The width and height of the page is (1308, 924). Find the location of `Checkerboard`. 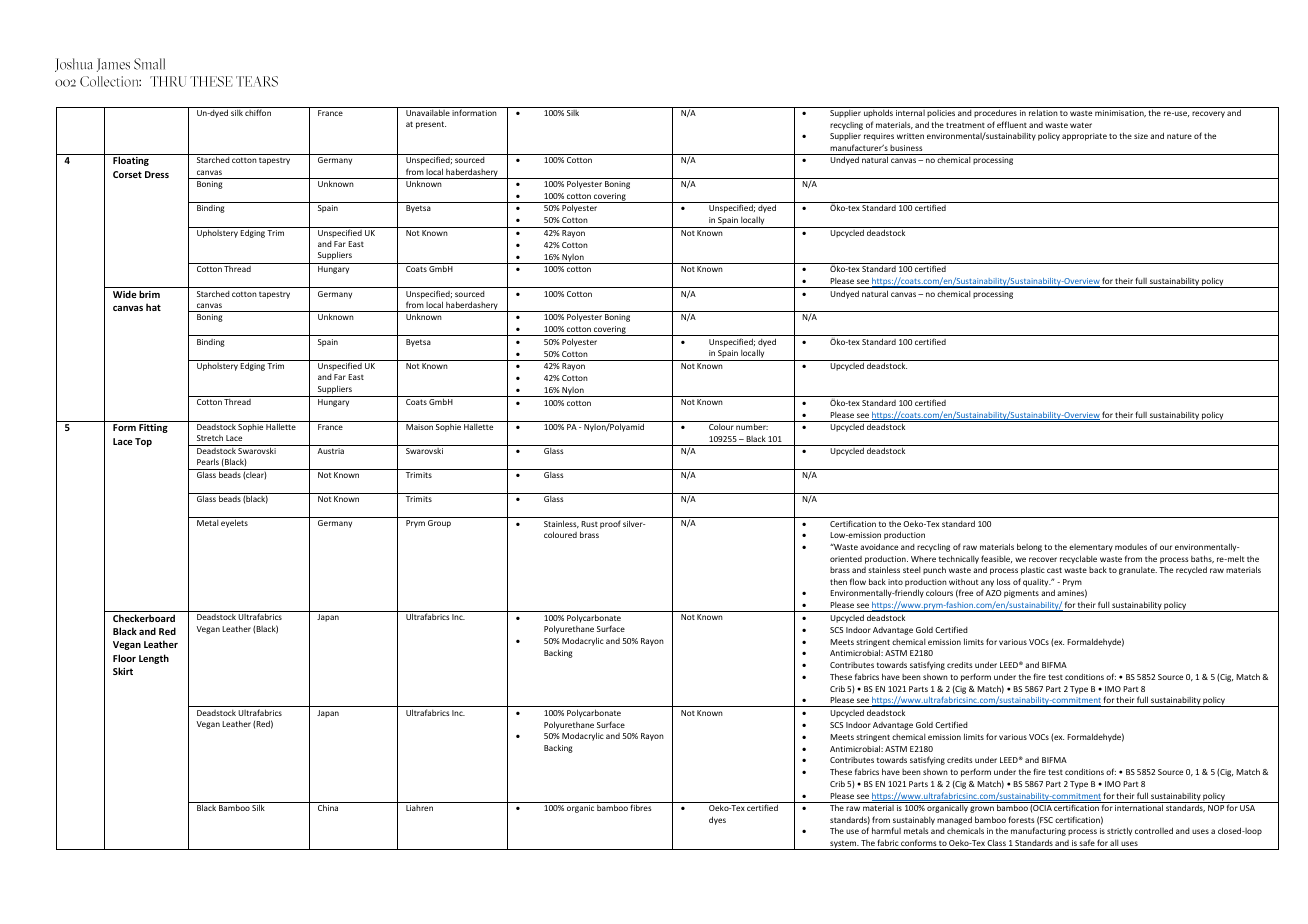

Checkerboard is located at coordinates (144, 618).
